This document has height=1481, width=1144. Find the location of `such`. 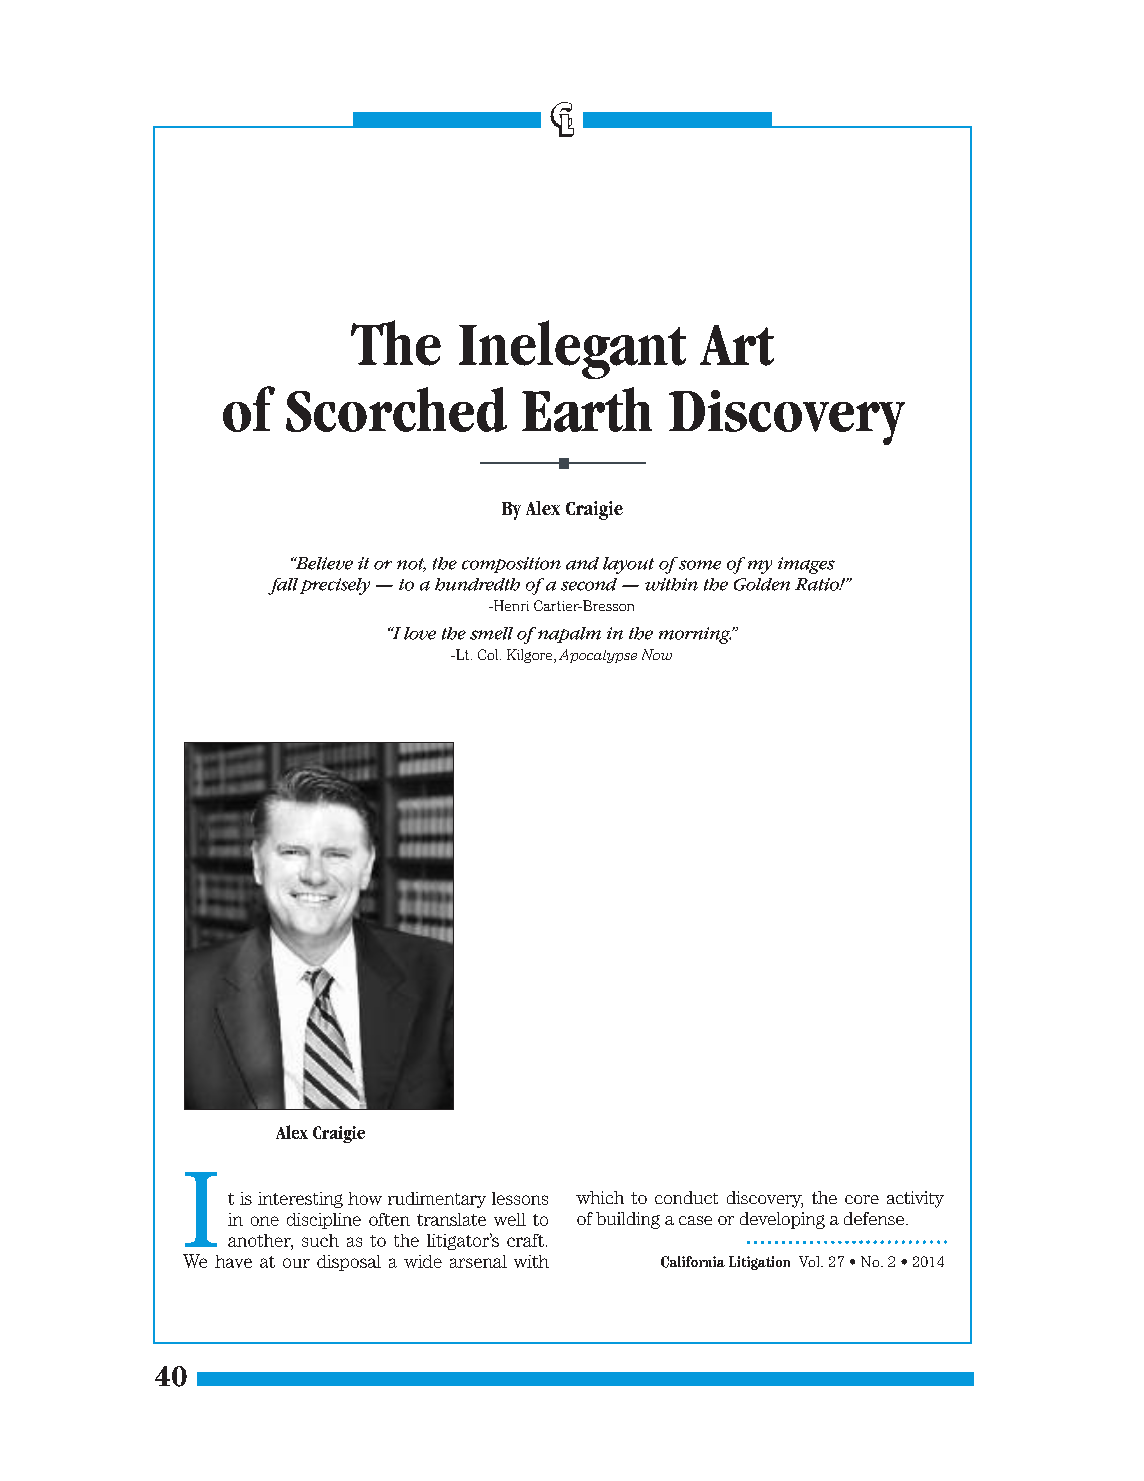

such is located at coordinates (320, 1240).
